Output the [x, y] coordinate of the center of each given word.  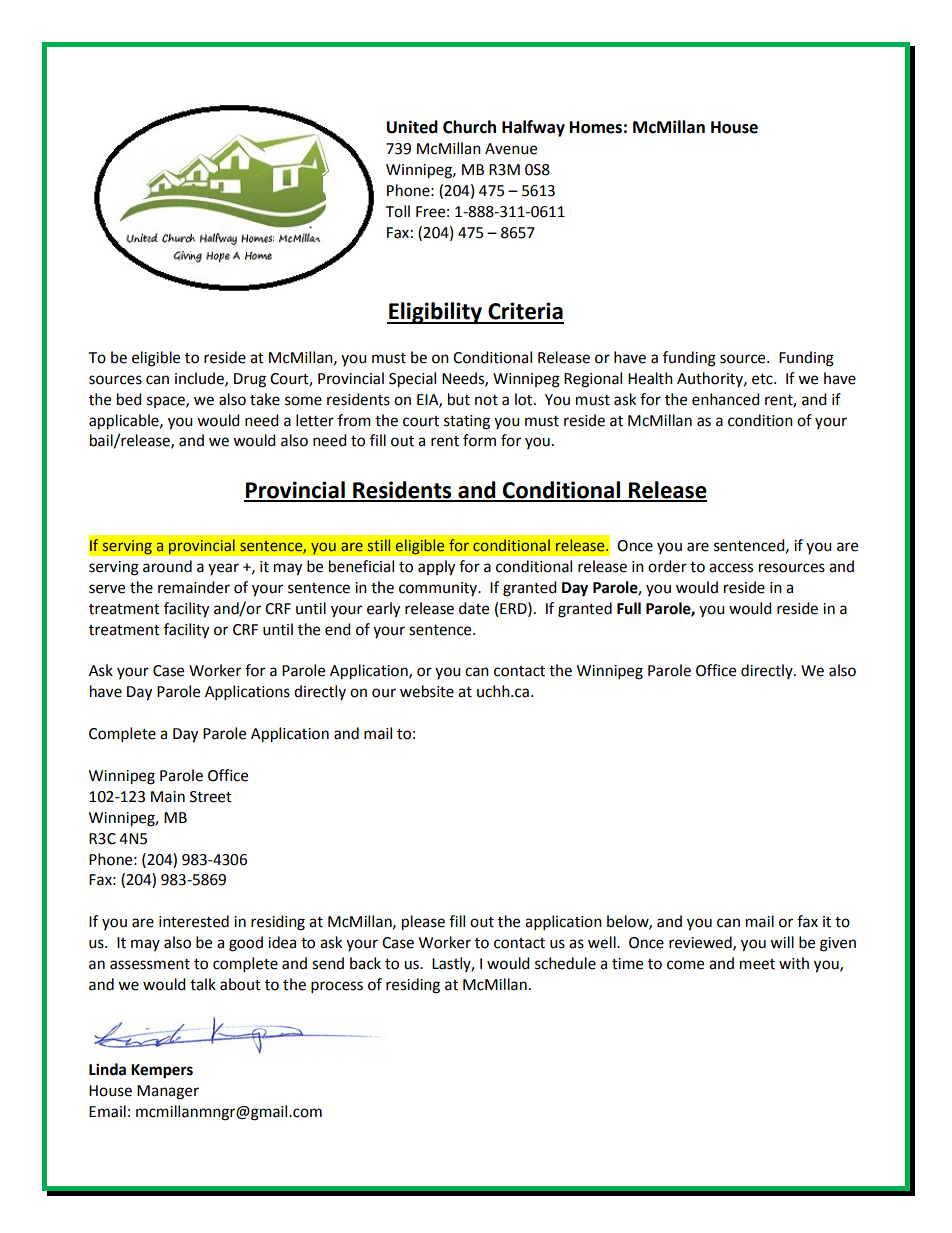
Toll [398, 211]
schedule [565, 963]
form [479, 440]
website [427, 691]
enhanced [726, 399]
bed [129, 399]
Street [211, 797]
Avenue [511, 149]
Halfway [533, 128]
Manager [168, 1092]
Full [629, 608]
